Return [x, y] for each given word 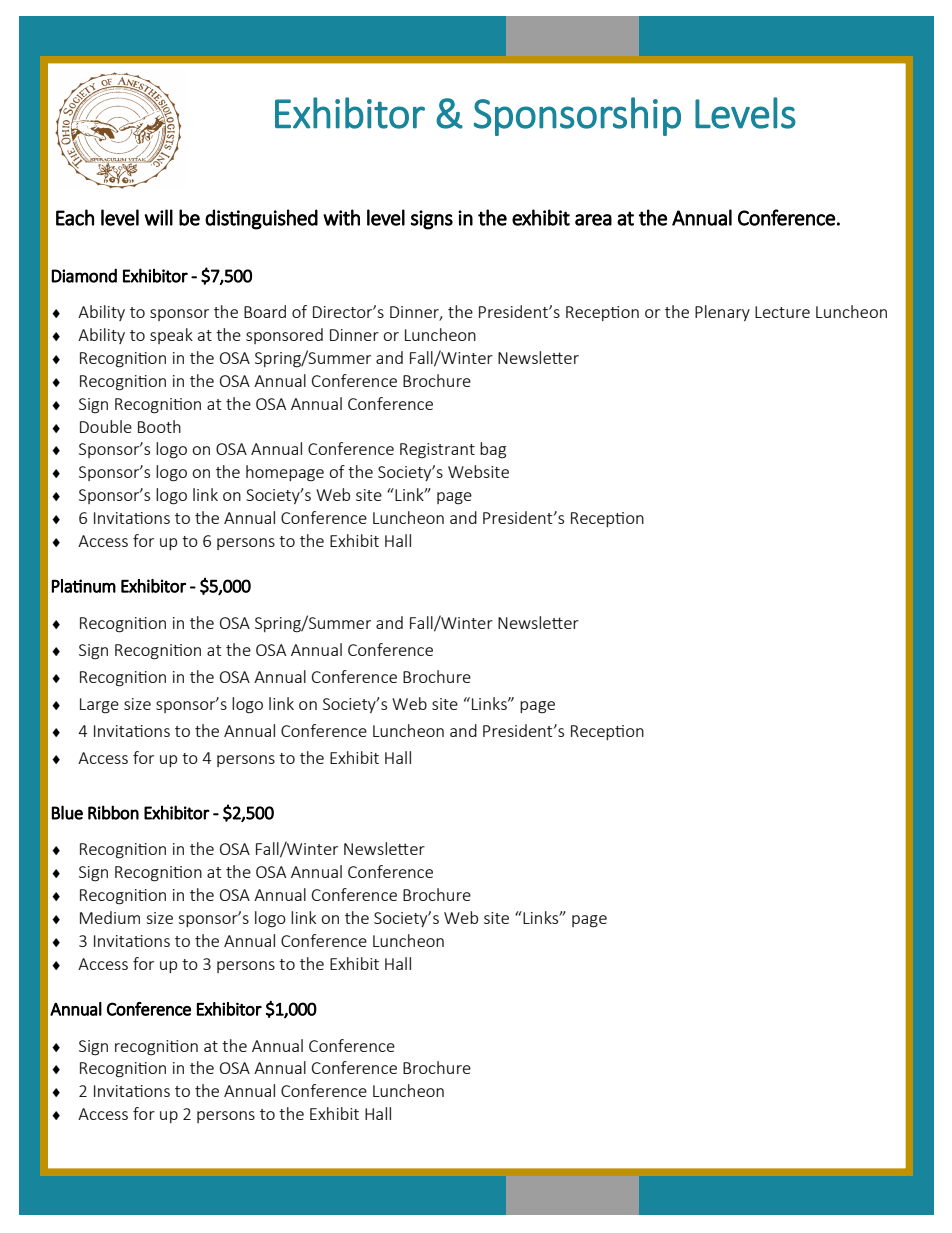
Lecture [782, 312]
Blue [67, 812]
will [158, 217]
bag [493, 450]
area [593, 220]
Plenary [722, 313]
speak [171, 336]
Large [99, 706]
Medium [110, 917]
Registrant [437, 451]
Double [106, 426]
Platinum [83, 586]
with [341, 217]
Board [265, 311]
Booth [159, 426]
